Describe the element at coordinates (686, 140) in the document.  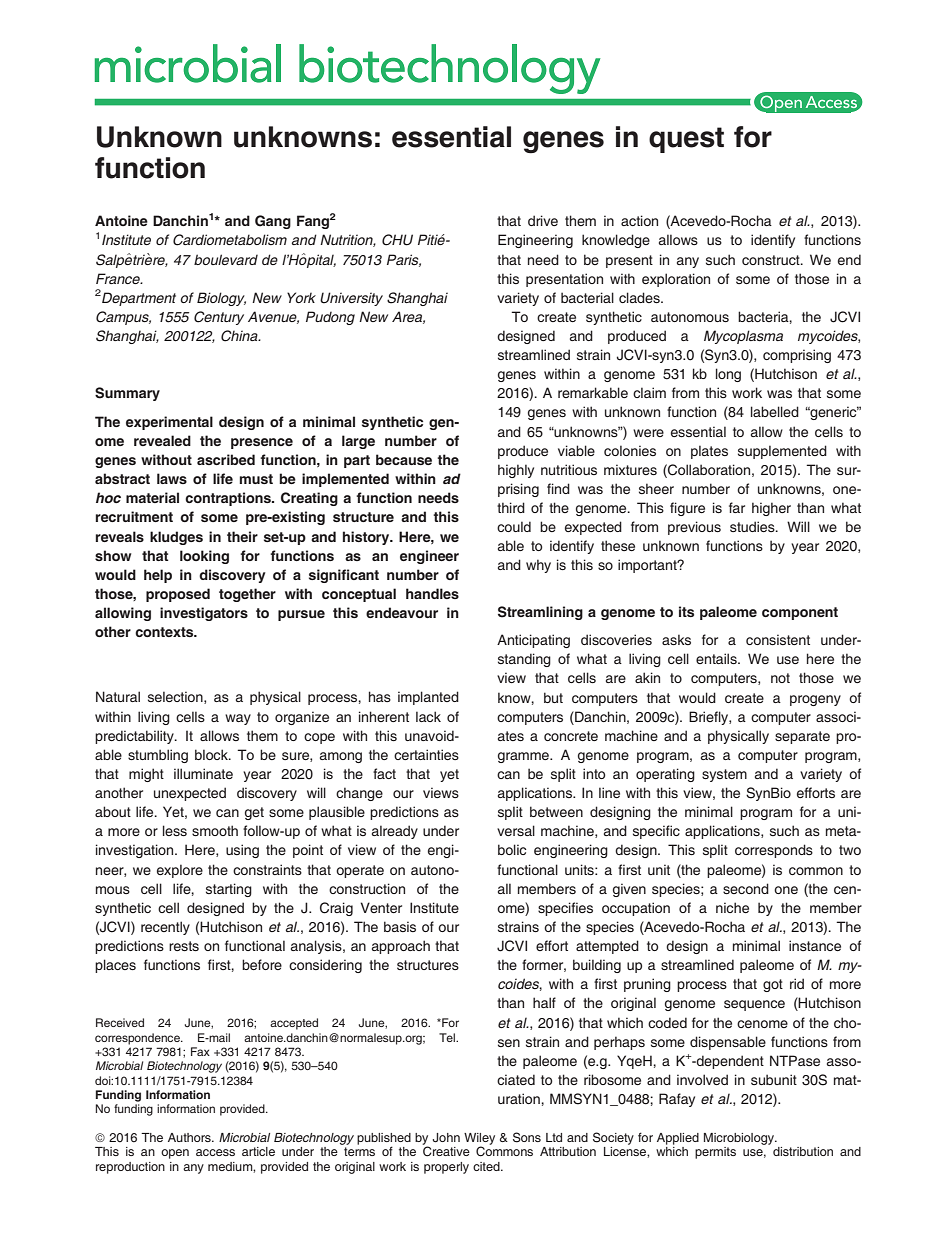
I see `quest` at that location.
